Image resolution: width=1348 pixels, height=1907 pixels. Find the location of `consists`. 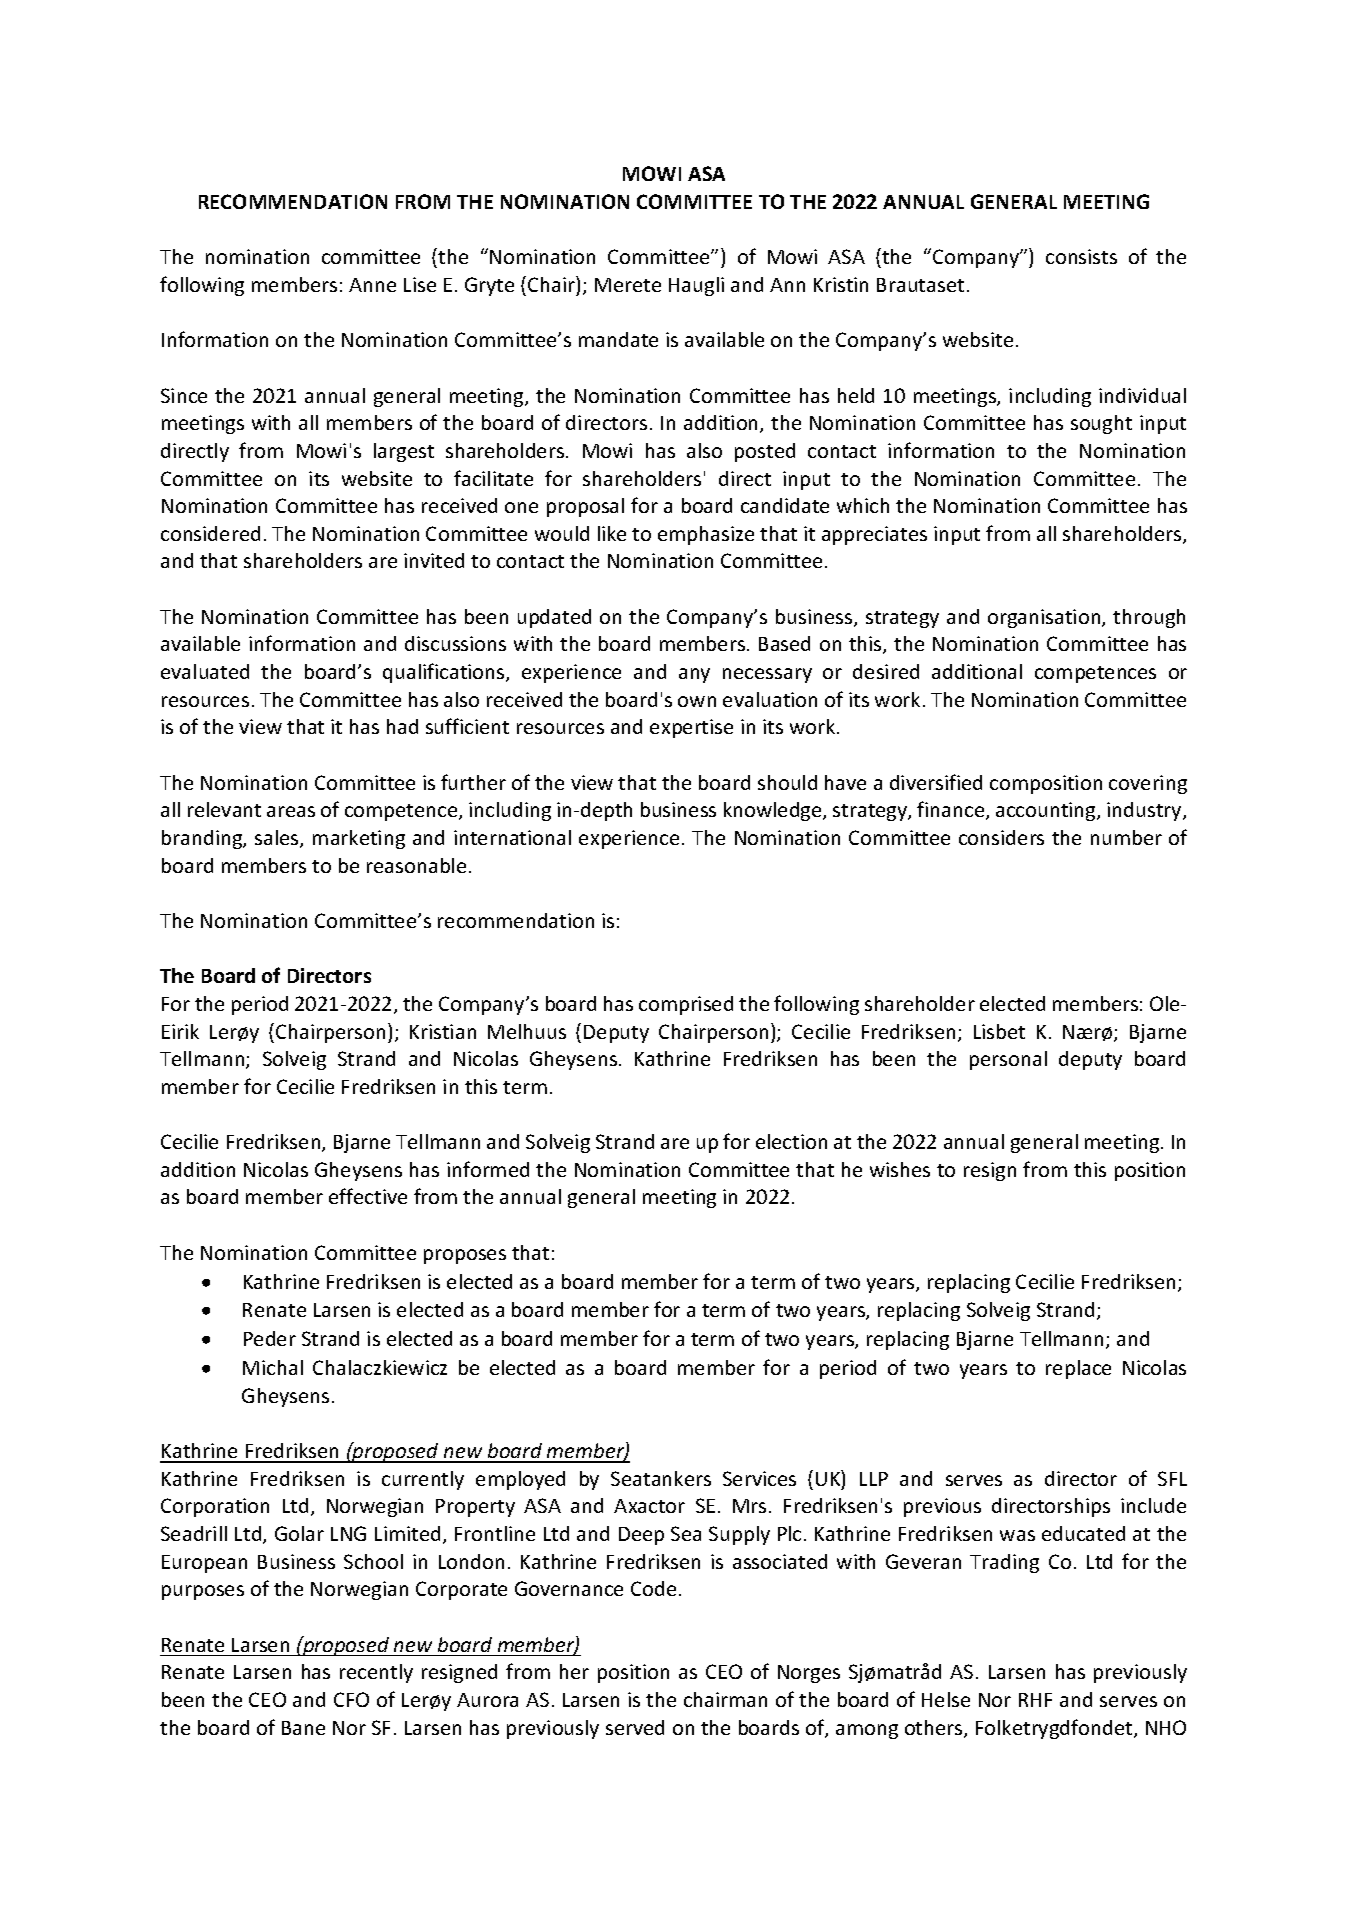

consists is located at coordinates (1081, 256).
